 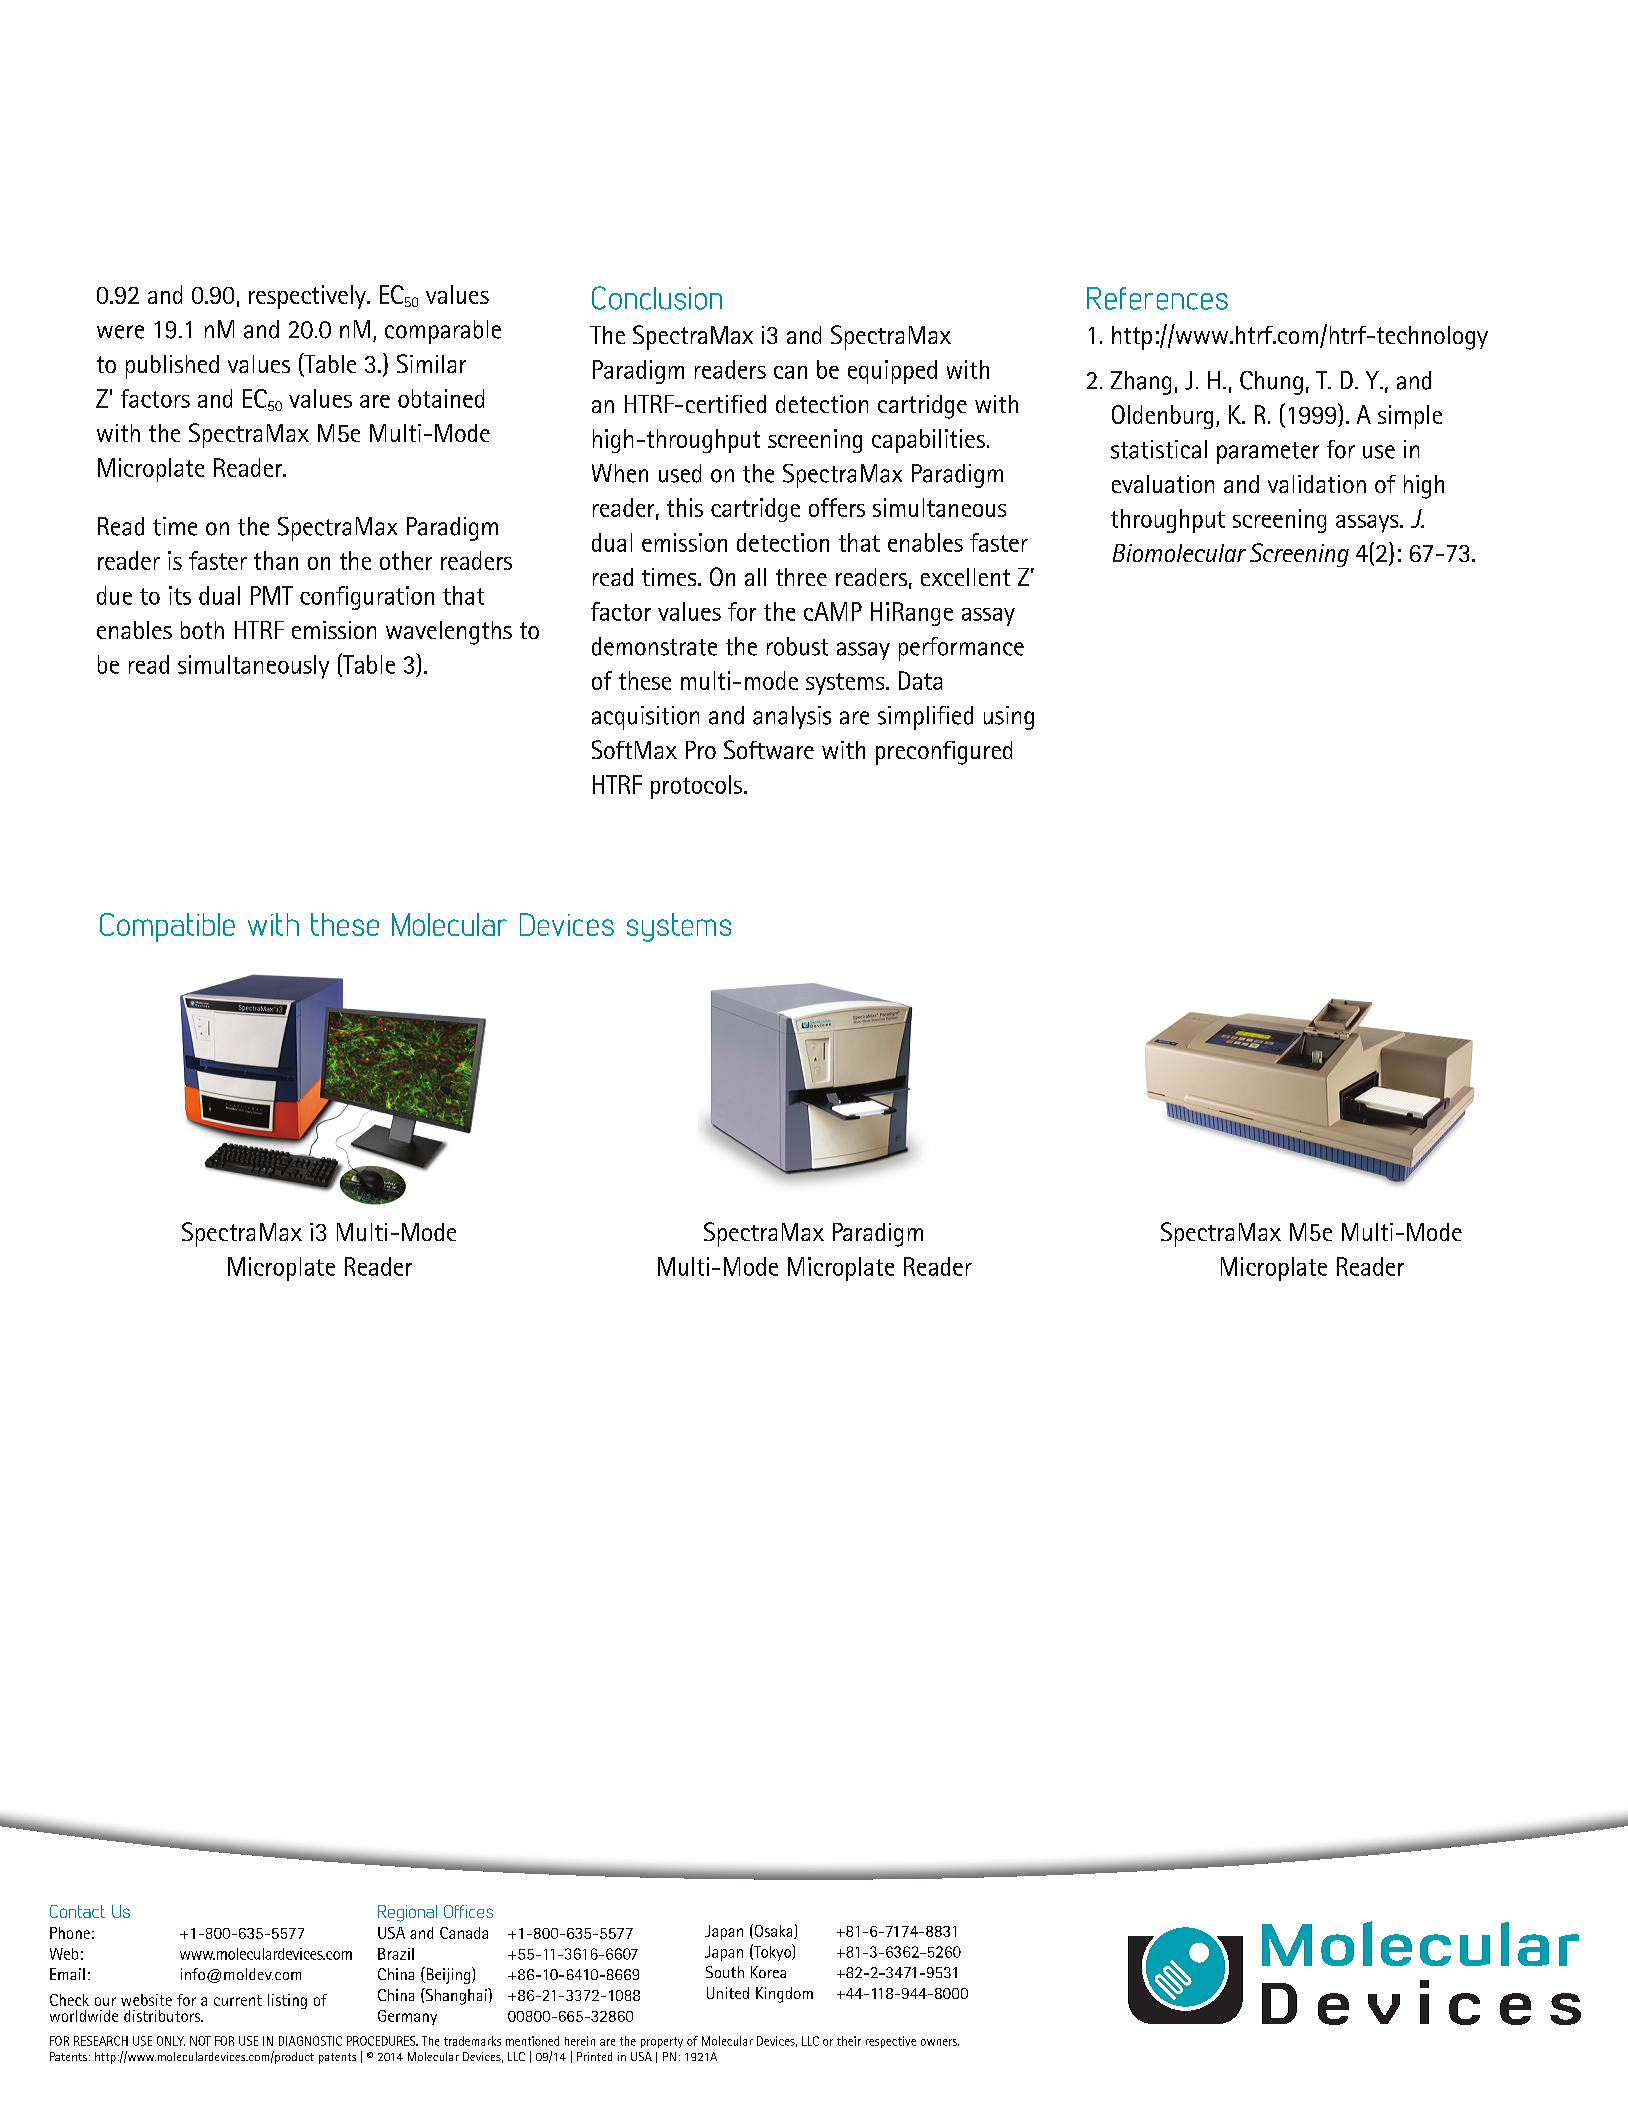 I want to click on Compatible, so click(x=167, y=927).
